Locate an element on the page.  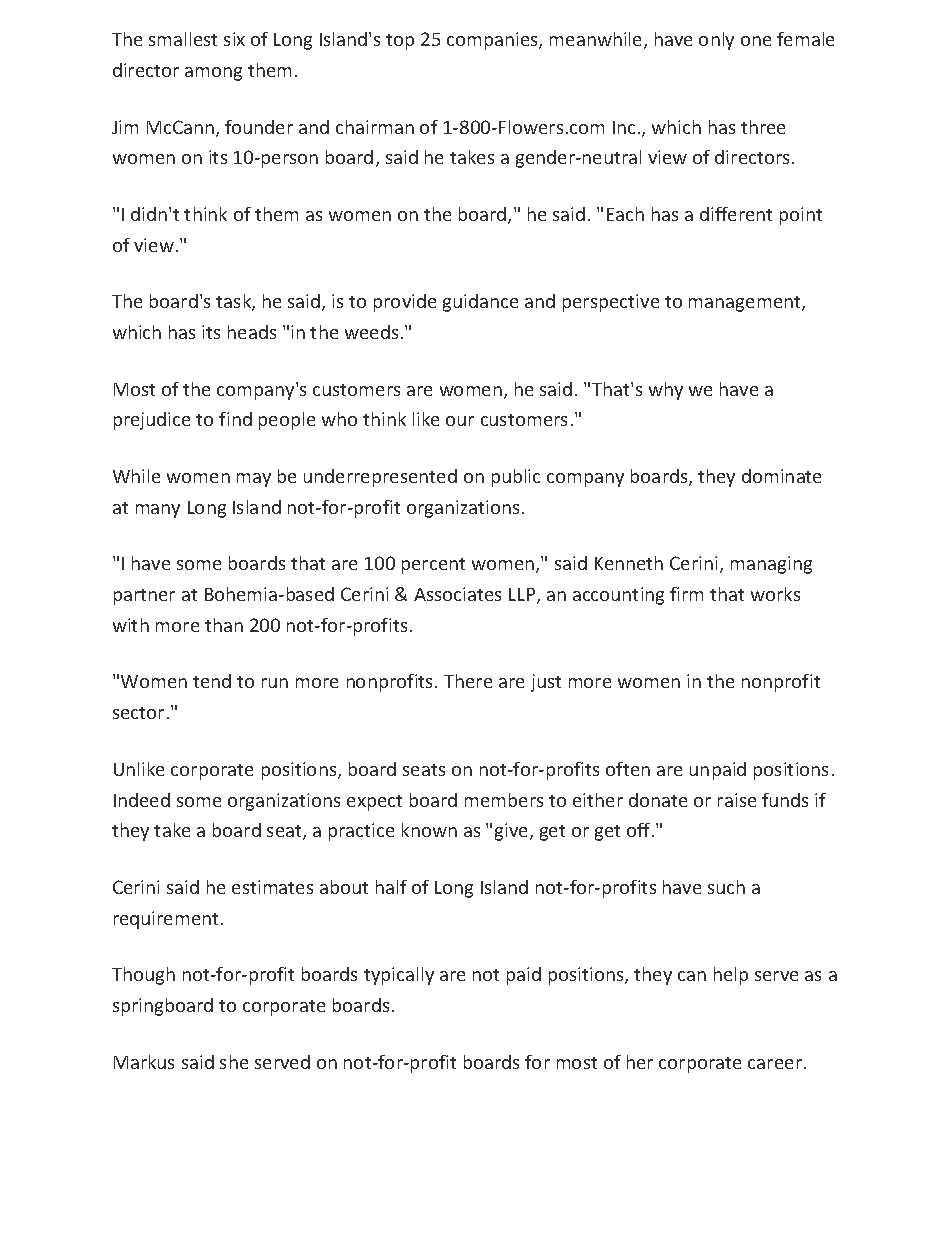
management is located at coordinates (746, 304).
